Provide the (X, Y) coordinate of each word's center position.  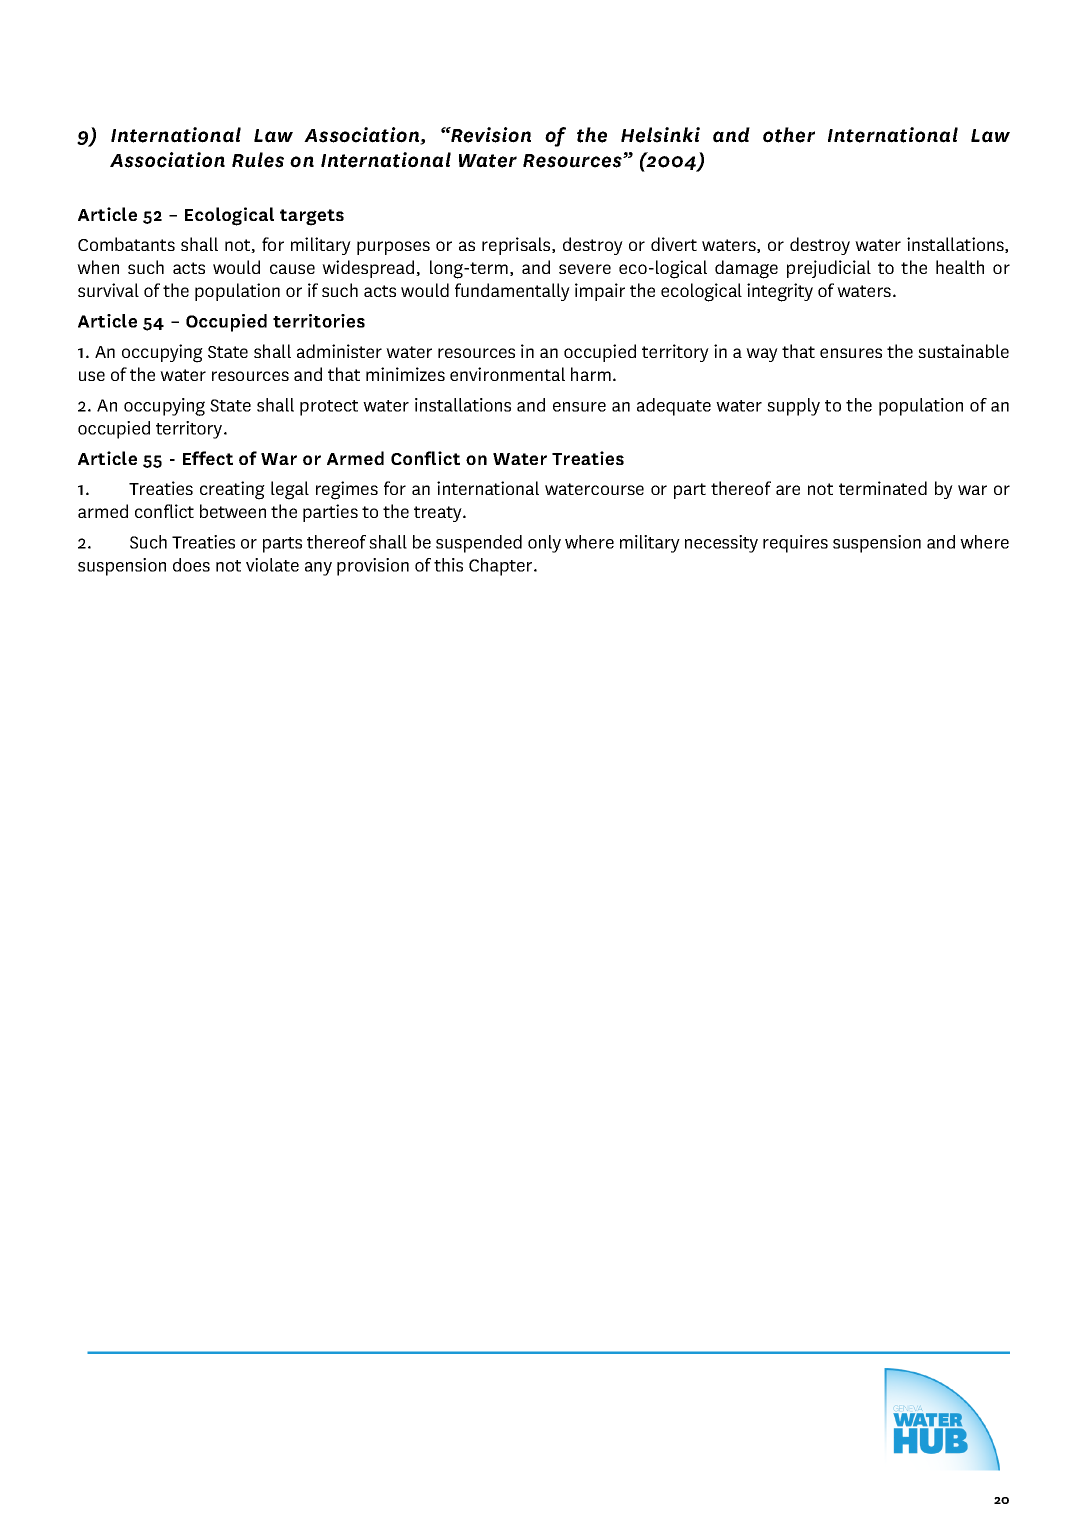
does (191, 565)
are (788, 490)
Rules (258, 160)
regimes (347, 490)
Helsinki (660, 135)
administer (339, 351)
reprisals (517, 246)
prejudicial (829, 269)
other (789, 135)
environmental (507, 374)
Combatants (126, 244)
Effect (208, 458)
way (762, 355)
